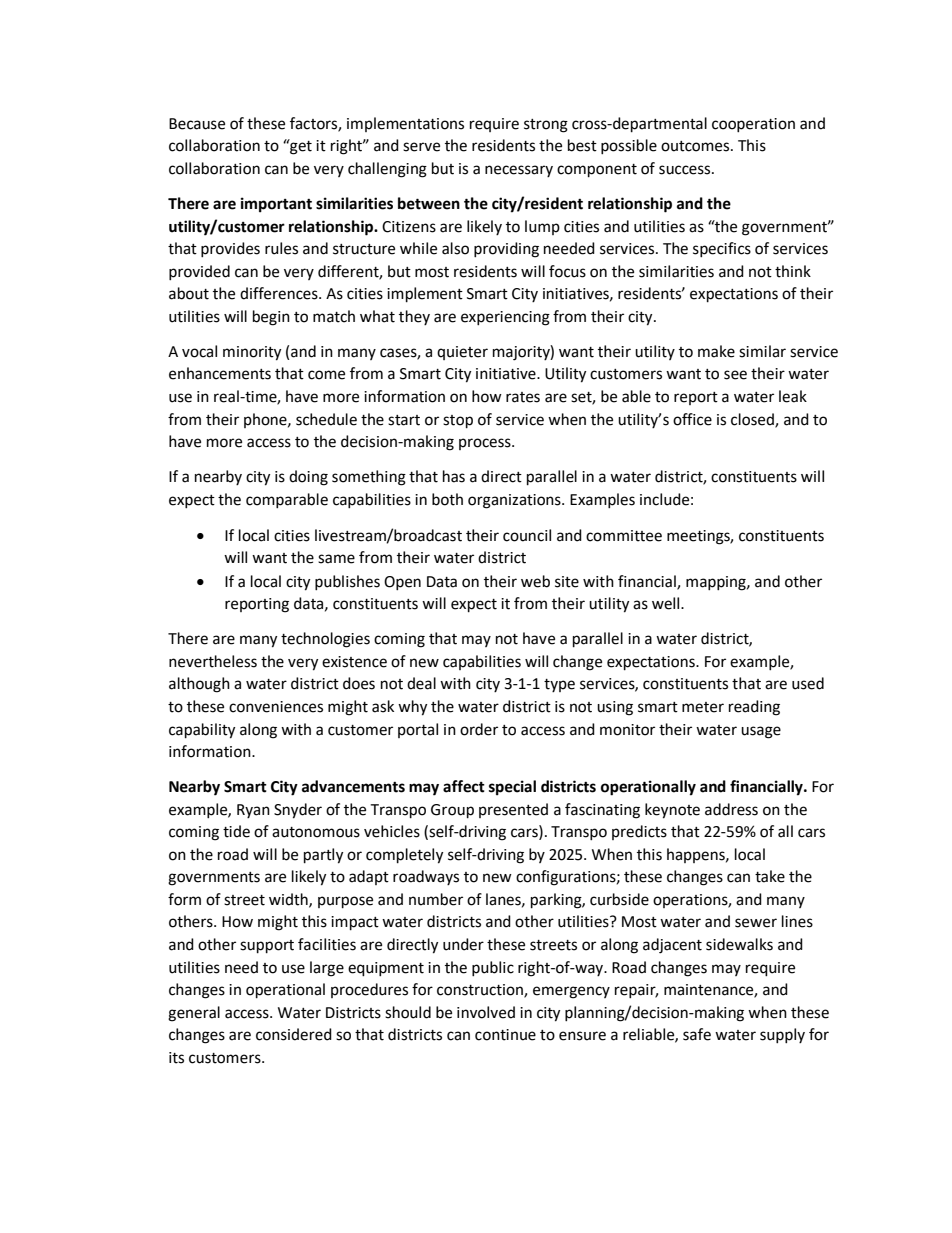 This screenshot has width=952, height=1233. I want to click on necessary, so click(519, 171).
